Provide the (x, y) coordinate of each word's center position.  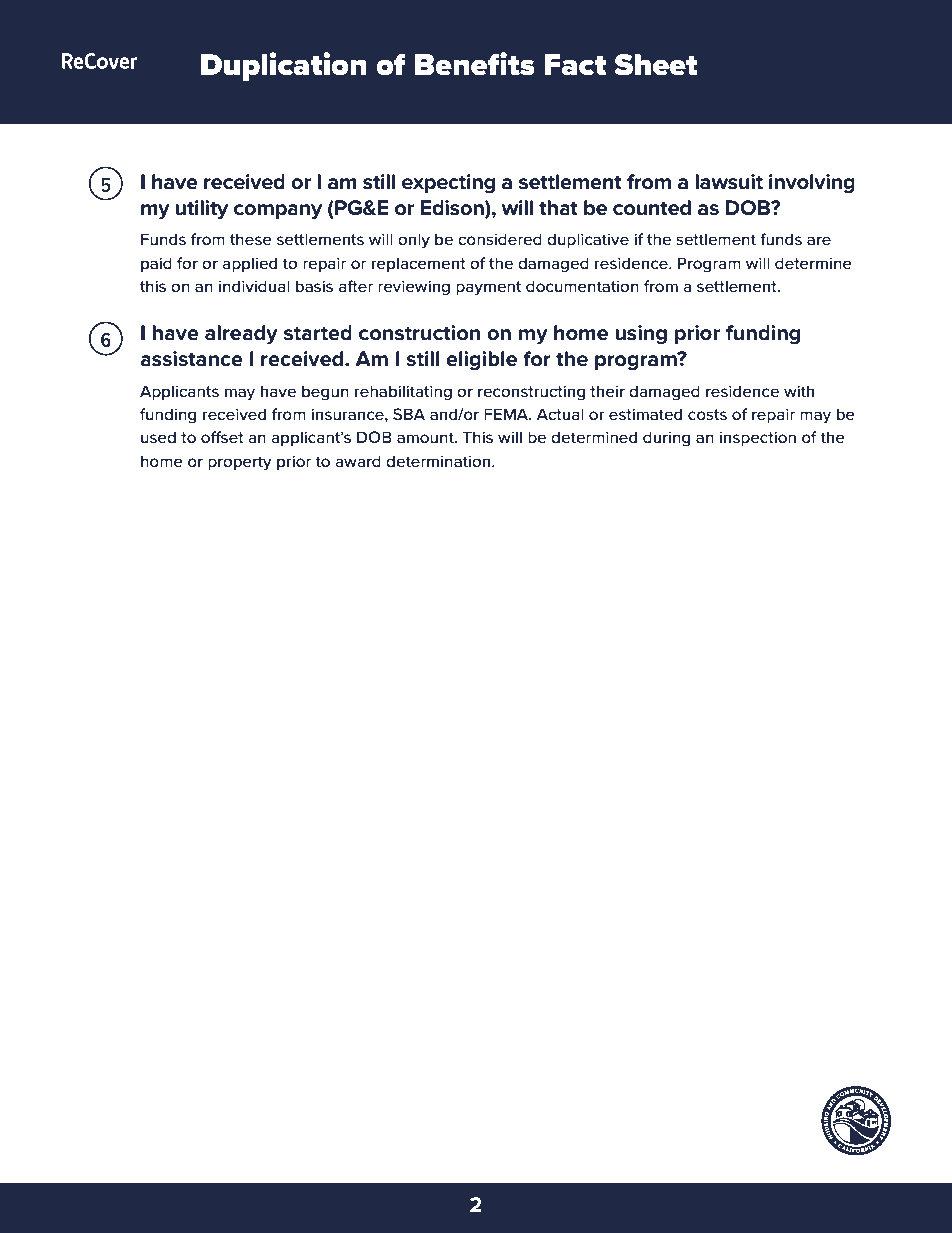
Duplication (284, 66)
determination (439, 461)
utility (201, 210)
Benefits (475, 64)
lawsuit (729, 182)
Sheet (656, 65)
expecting (448, 184)
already (241, 335)
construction (419, 333)
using (641, 335)
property (240, 463)
